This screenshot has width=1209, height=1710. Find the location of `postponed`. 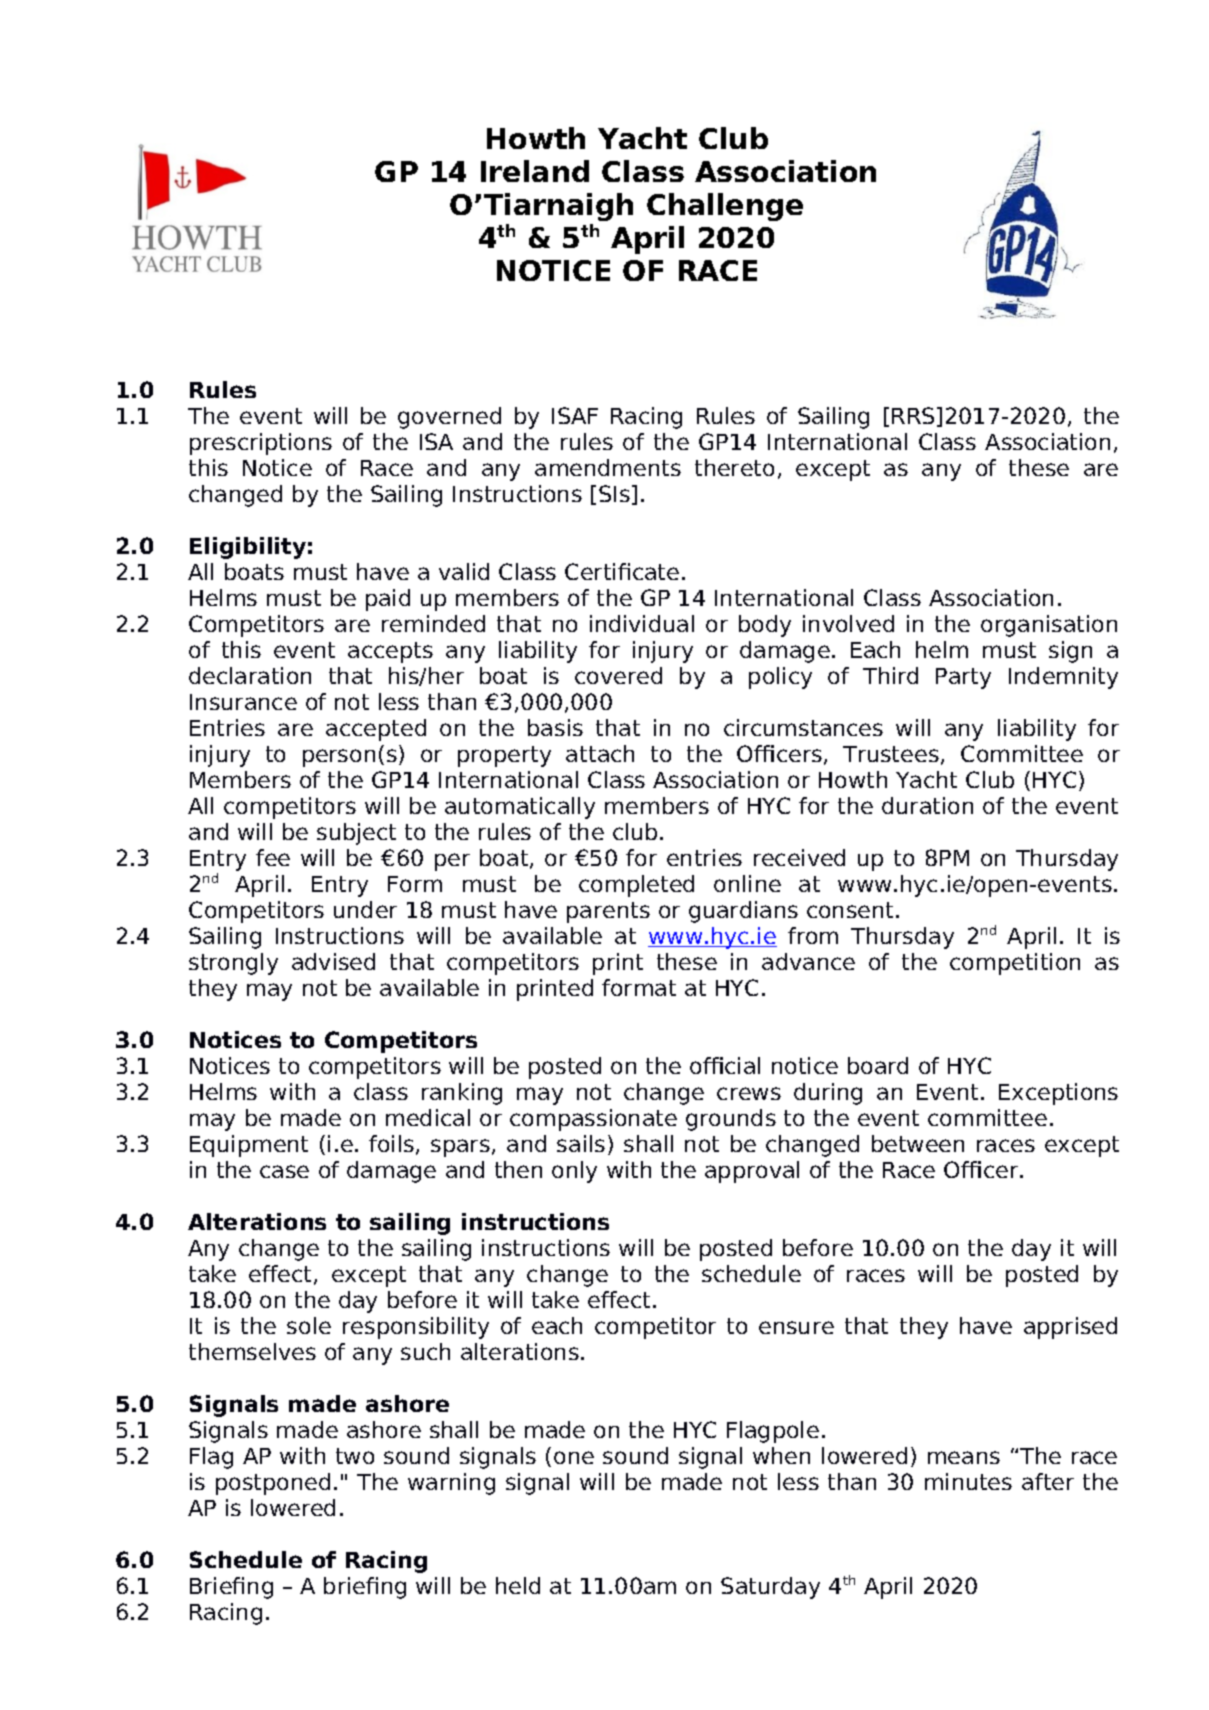

postponed is located at coordinates (273, 1484).
